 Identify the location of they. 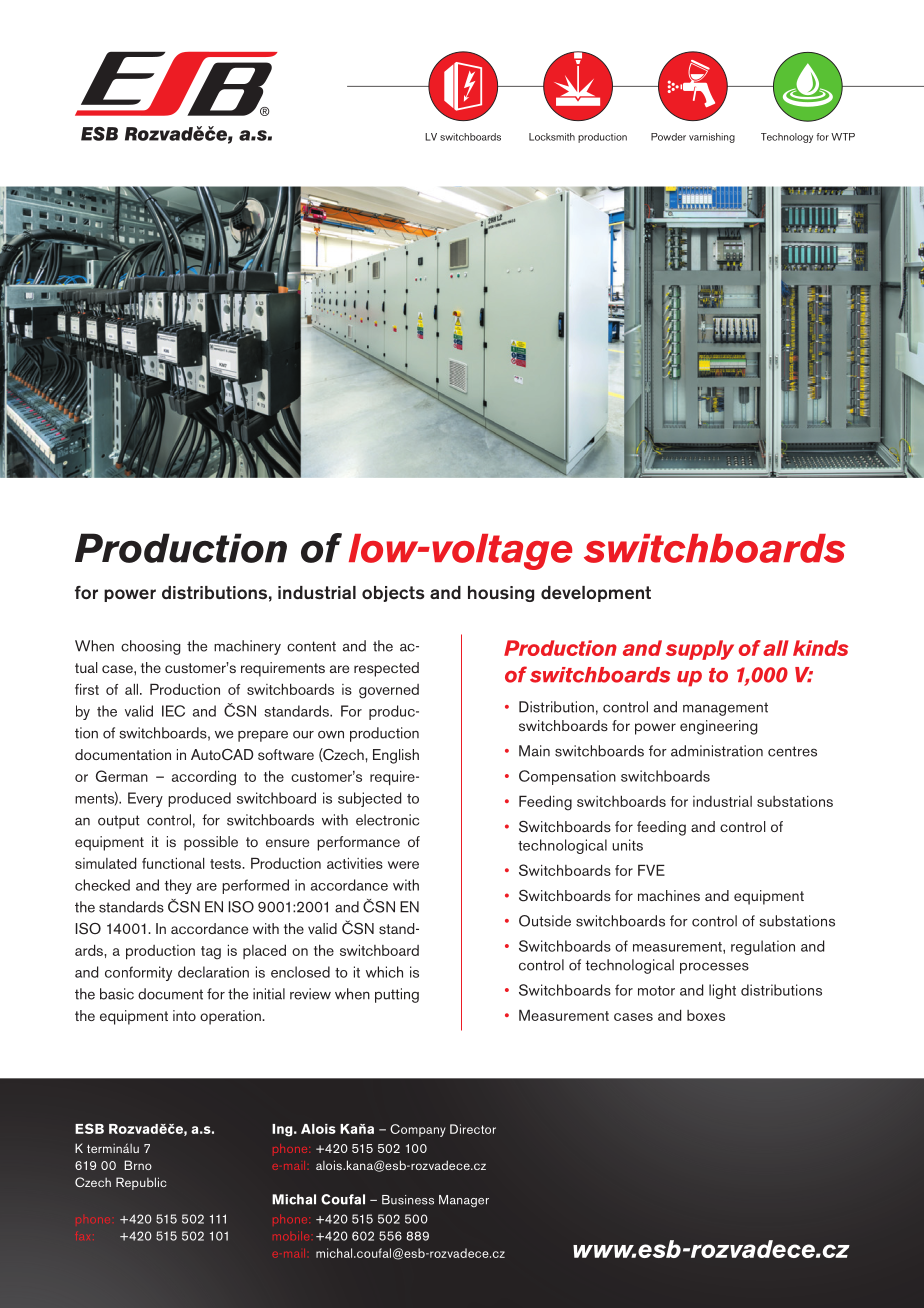
(178, 886).
